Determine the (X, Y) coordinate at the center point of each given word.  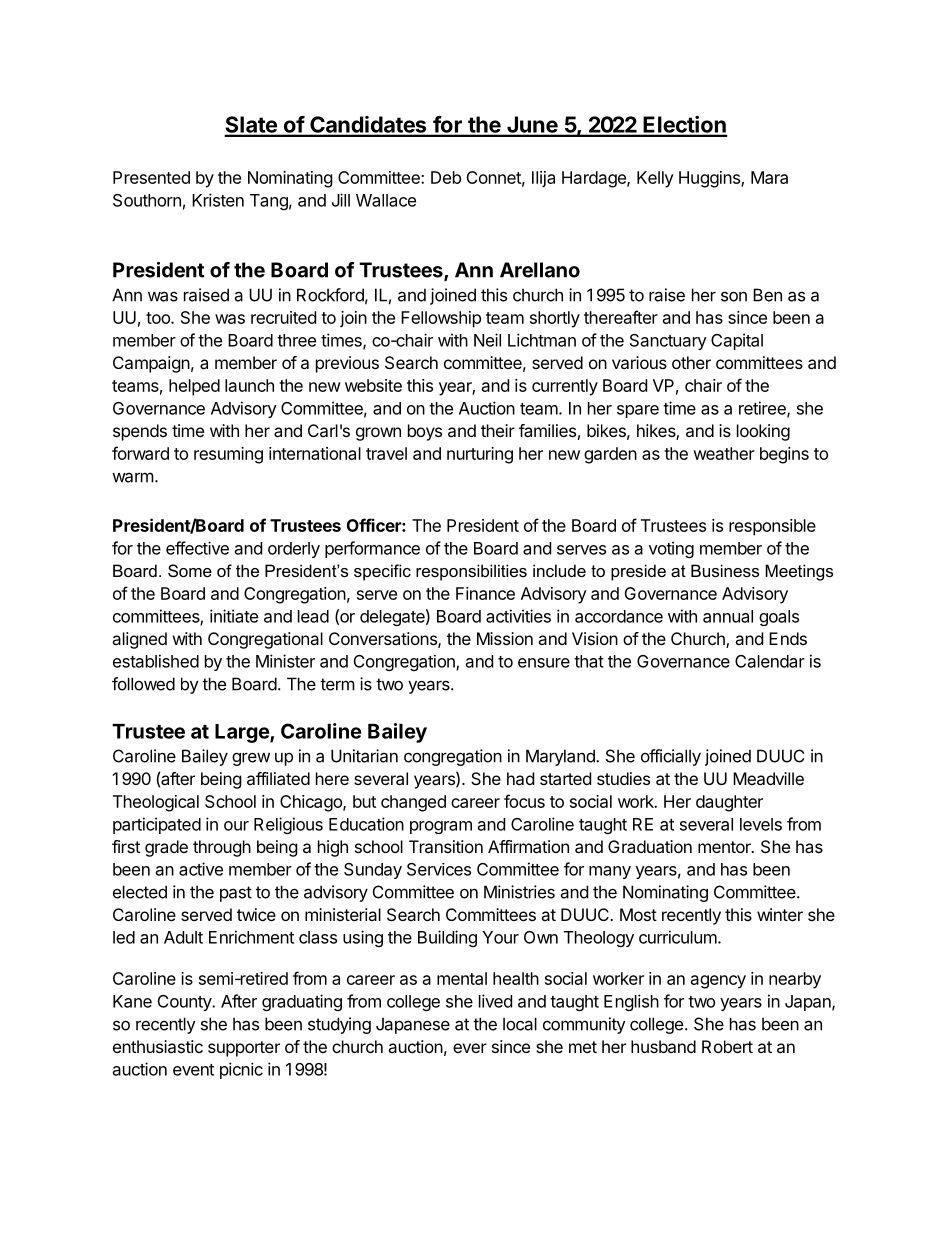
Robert (727, 1046)
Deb (446, 177)
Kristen (218, 200)
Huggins (710, 179)
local (520, 1024)
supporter (244, 1049)
